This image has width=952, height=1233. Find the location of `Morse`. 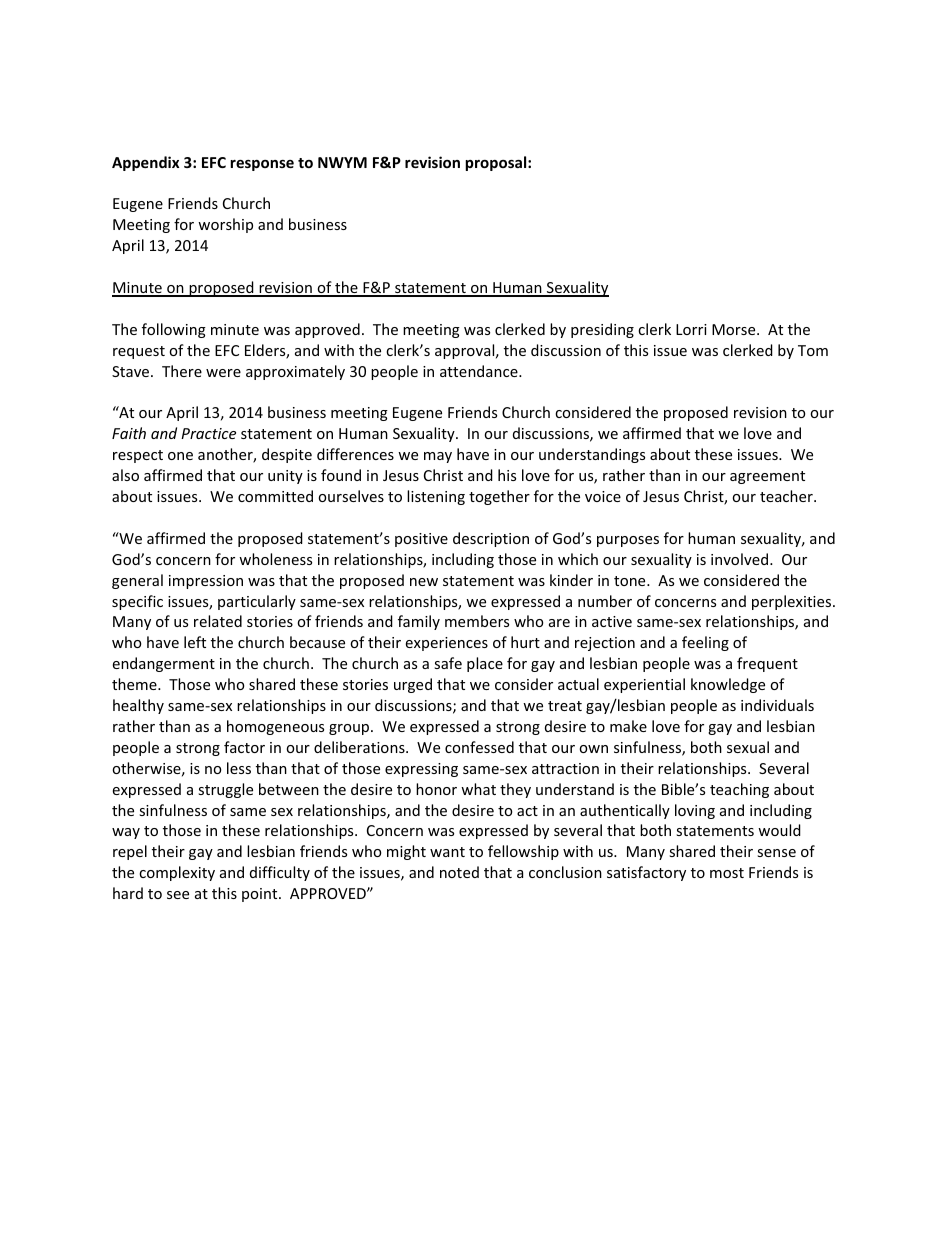

Morse is located at coordinates (735, 329).
